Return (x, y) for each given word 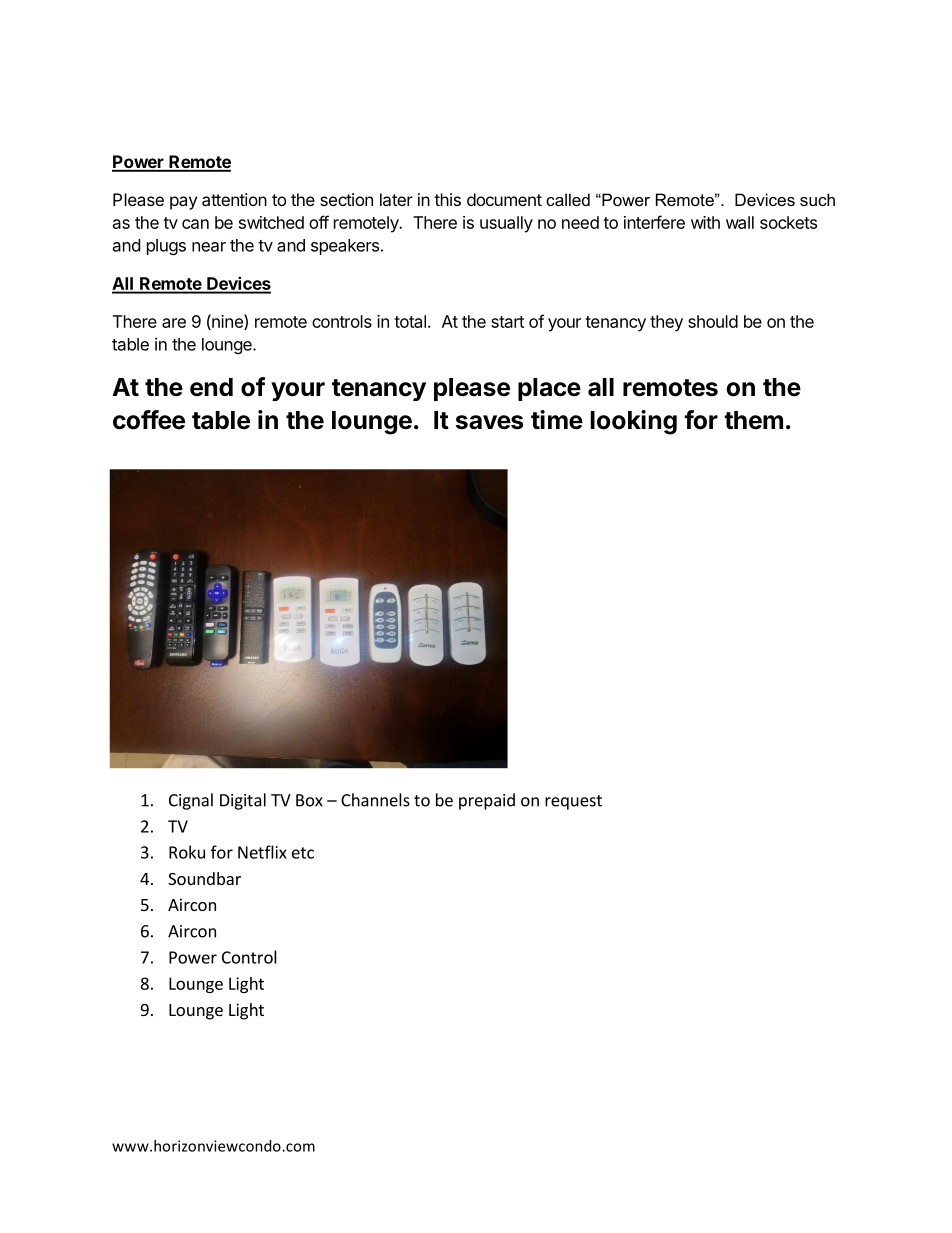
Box (309, 800)
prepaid (487, 801)
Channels (375, 800)
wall (740, 222)
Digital (243, 801)
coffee (149, 420)
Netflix (262, 852)
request (573, 802)
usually (506, 224)
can (195, 224)
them (753, 420)
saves (489, 422)
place (549, 389)
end (211, 387)
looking (633, 422)
